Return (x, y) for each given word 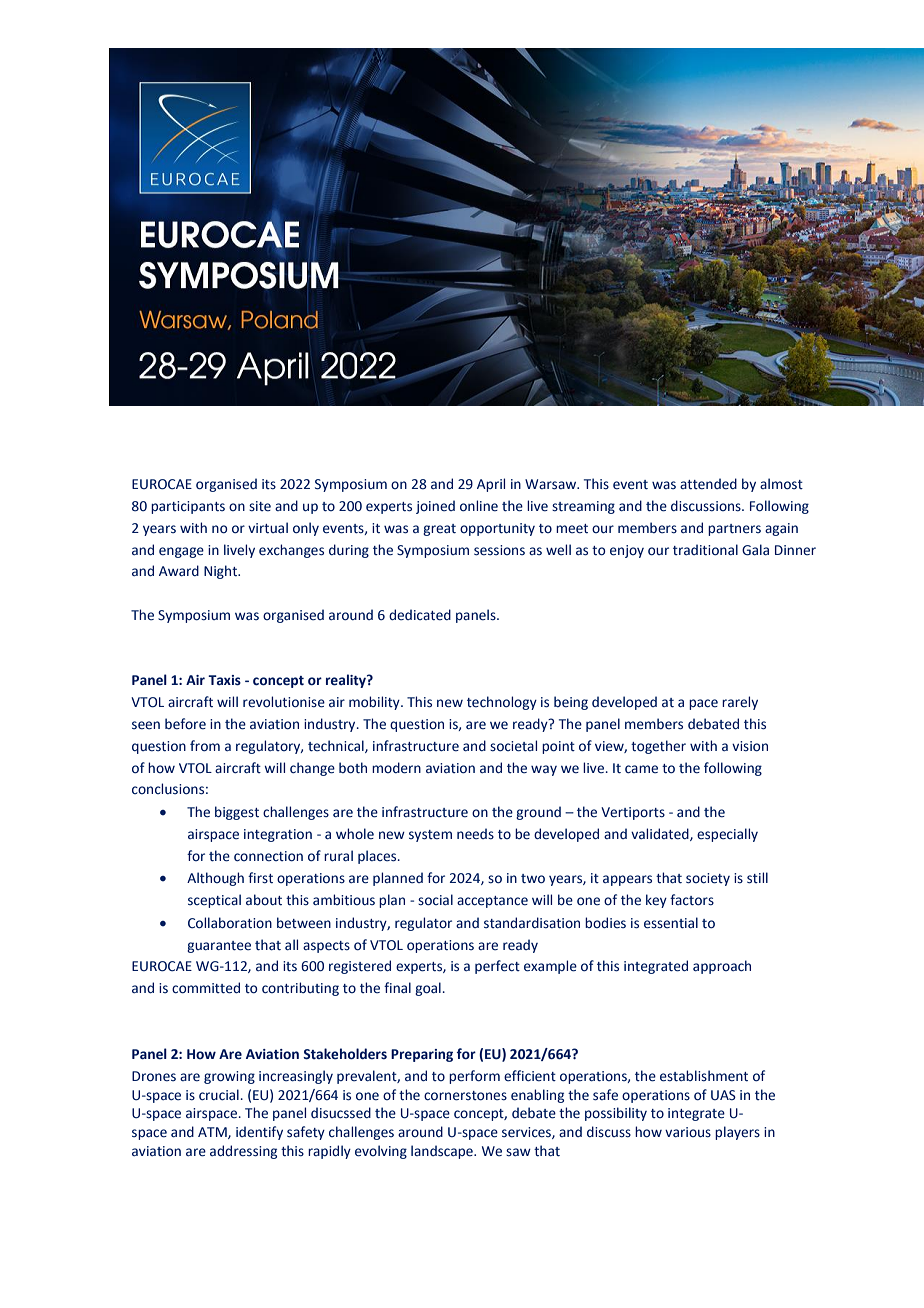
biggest (237, 813)
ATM (213, 1133)
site (260, 506)
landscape (443, 1152)
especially (727, 835)
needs (475, 834)
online (479, 506)
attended (708, 484)
